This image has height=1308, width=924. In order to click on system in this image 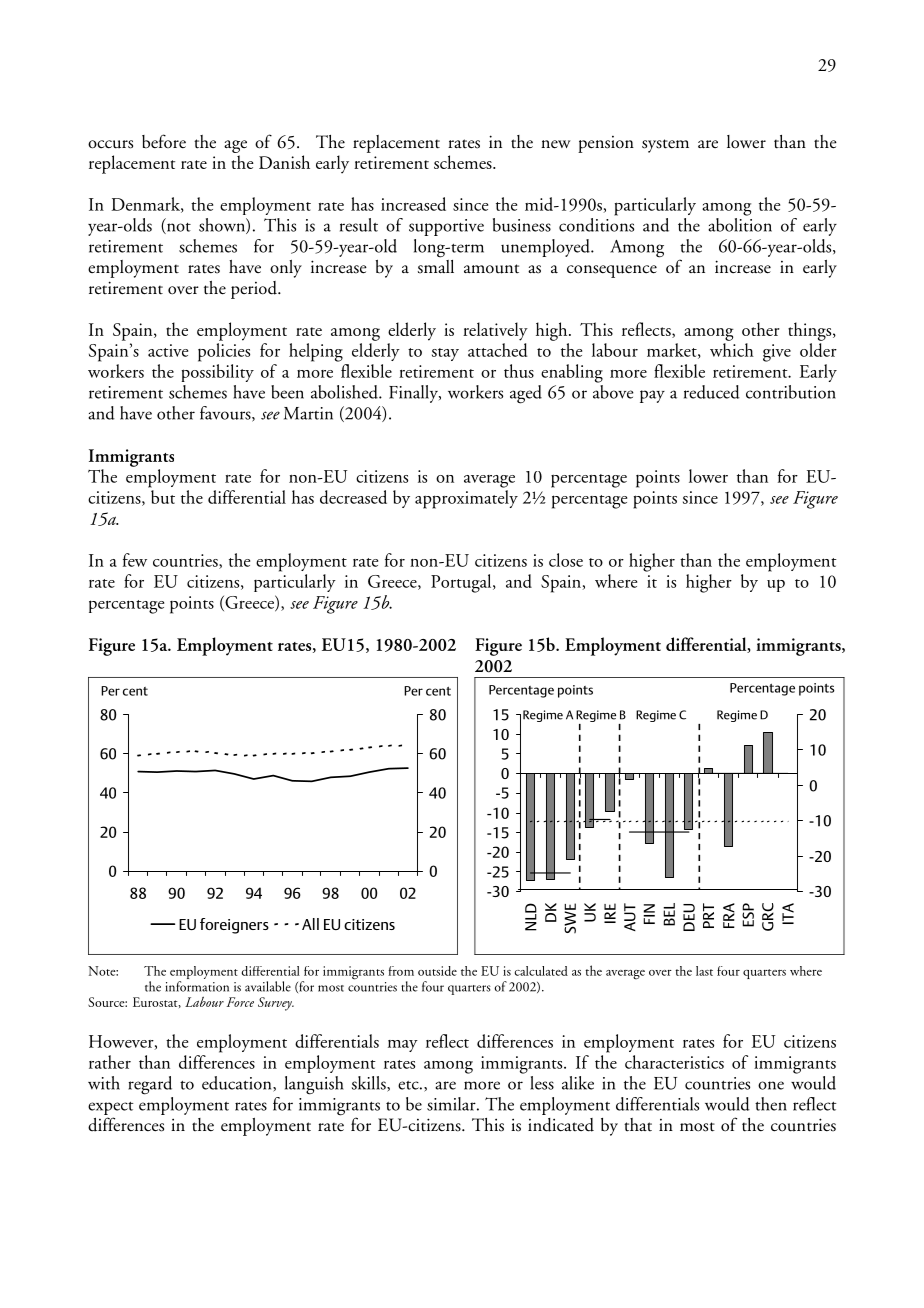, I will do `click(665, 146)`.
